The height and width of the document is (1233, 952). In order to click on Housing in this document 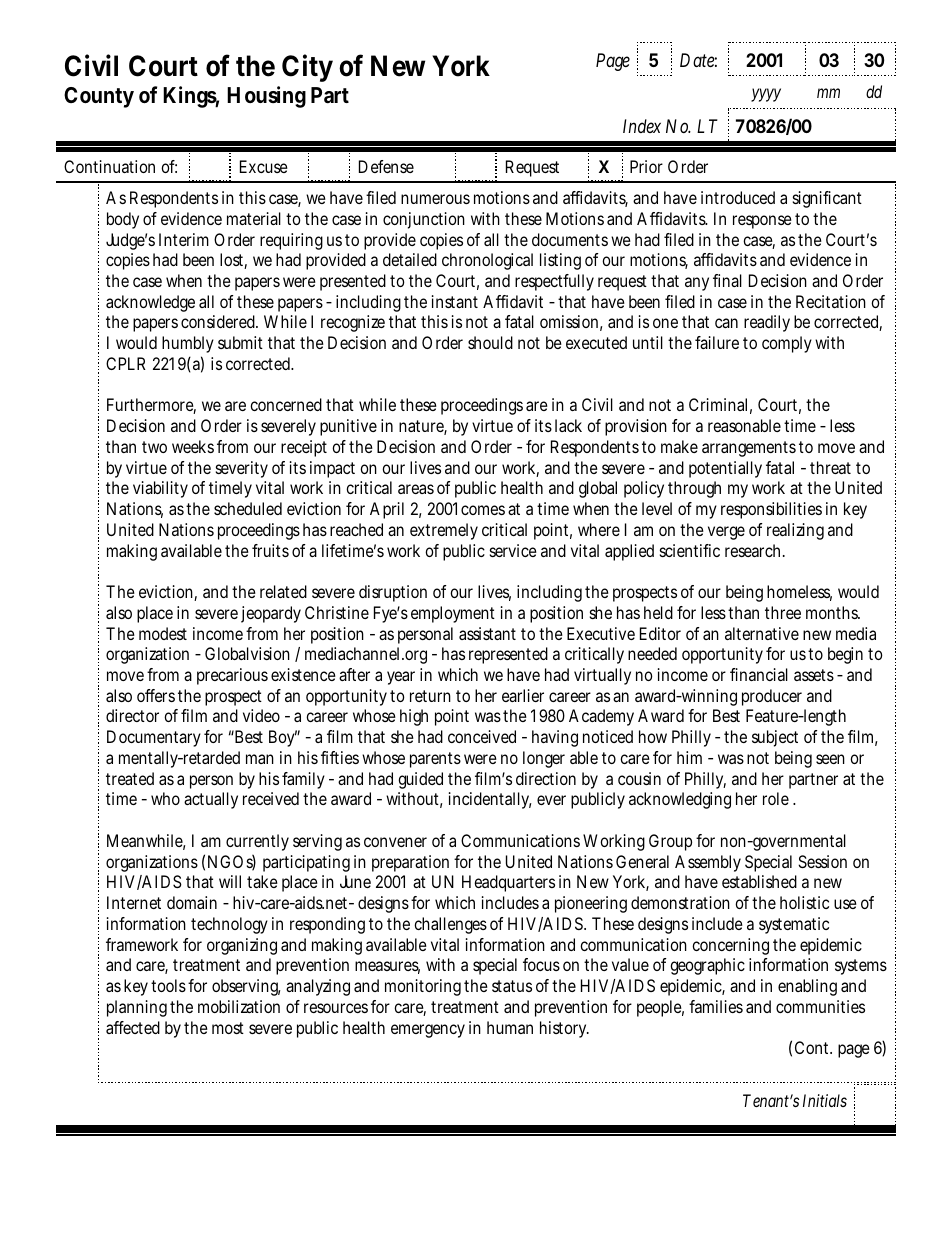, I will do `click(266, 97)`.
